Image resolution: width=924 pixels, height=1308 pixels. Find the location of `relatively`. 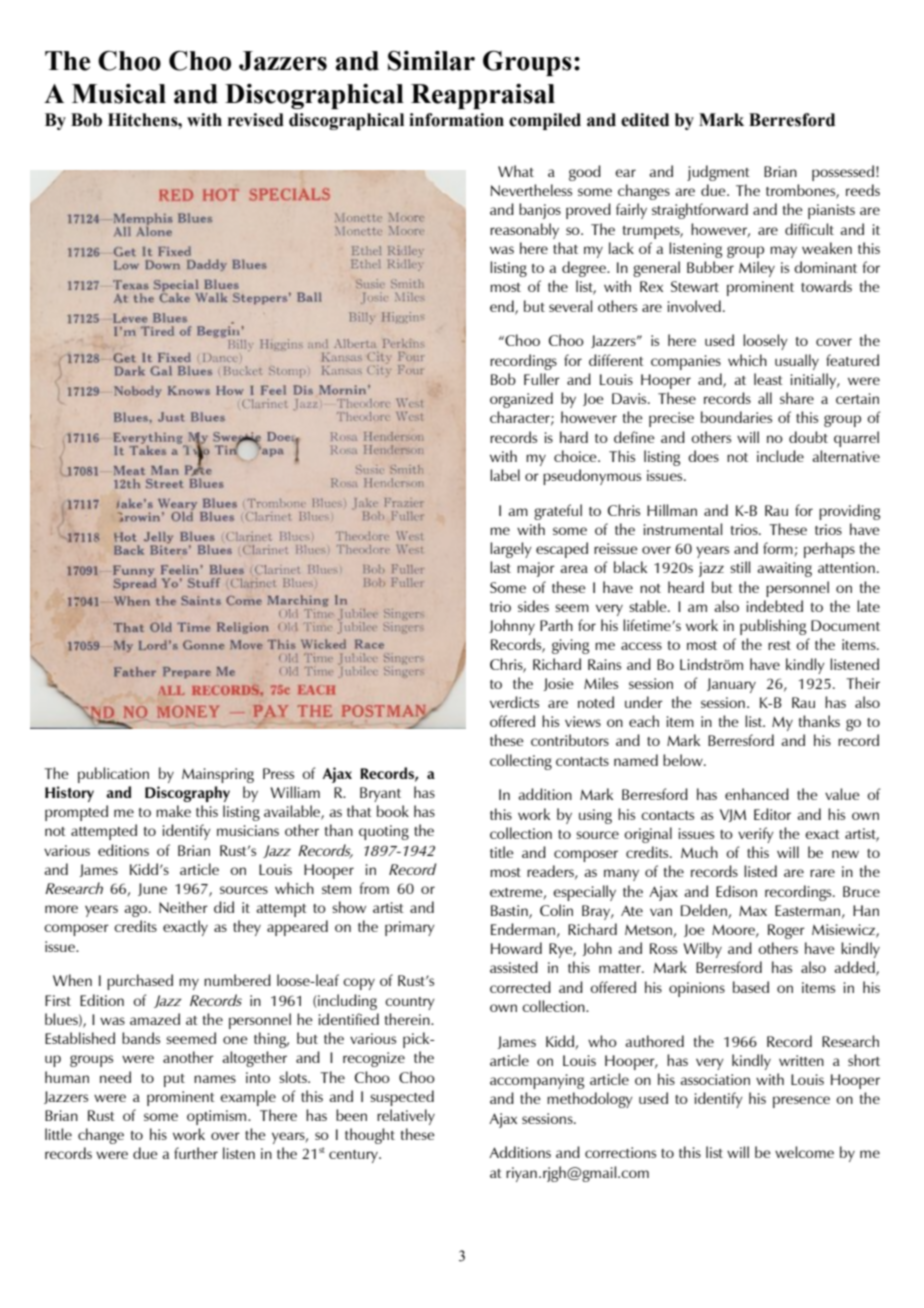

relatively is located at coordinates (406, 1117).
